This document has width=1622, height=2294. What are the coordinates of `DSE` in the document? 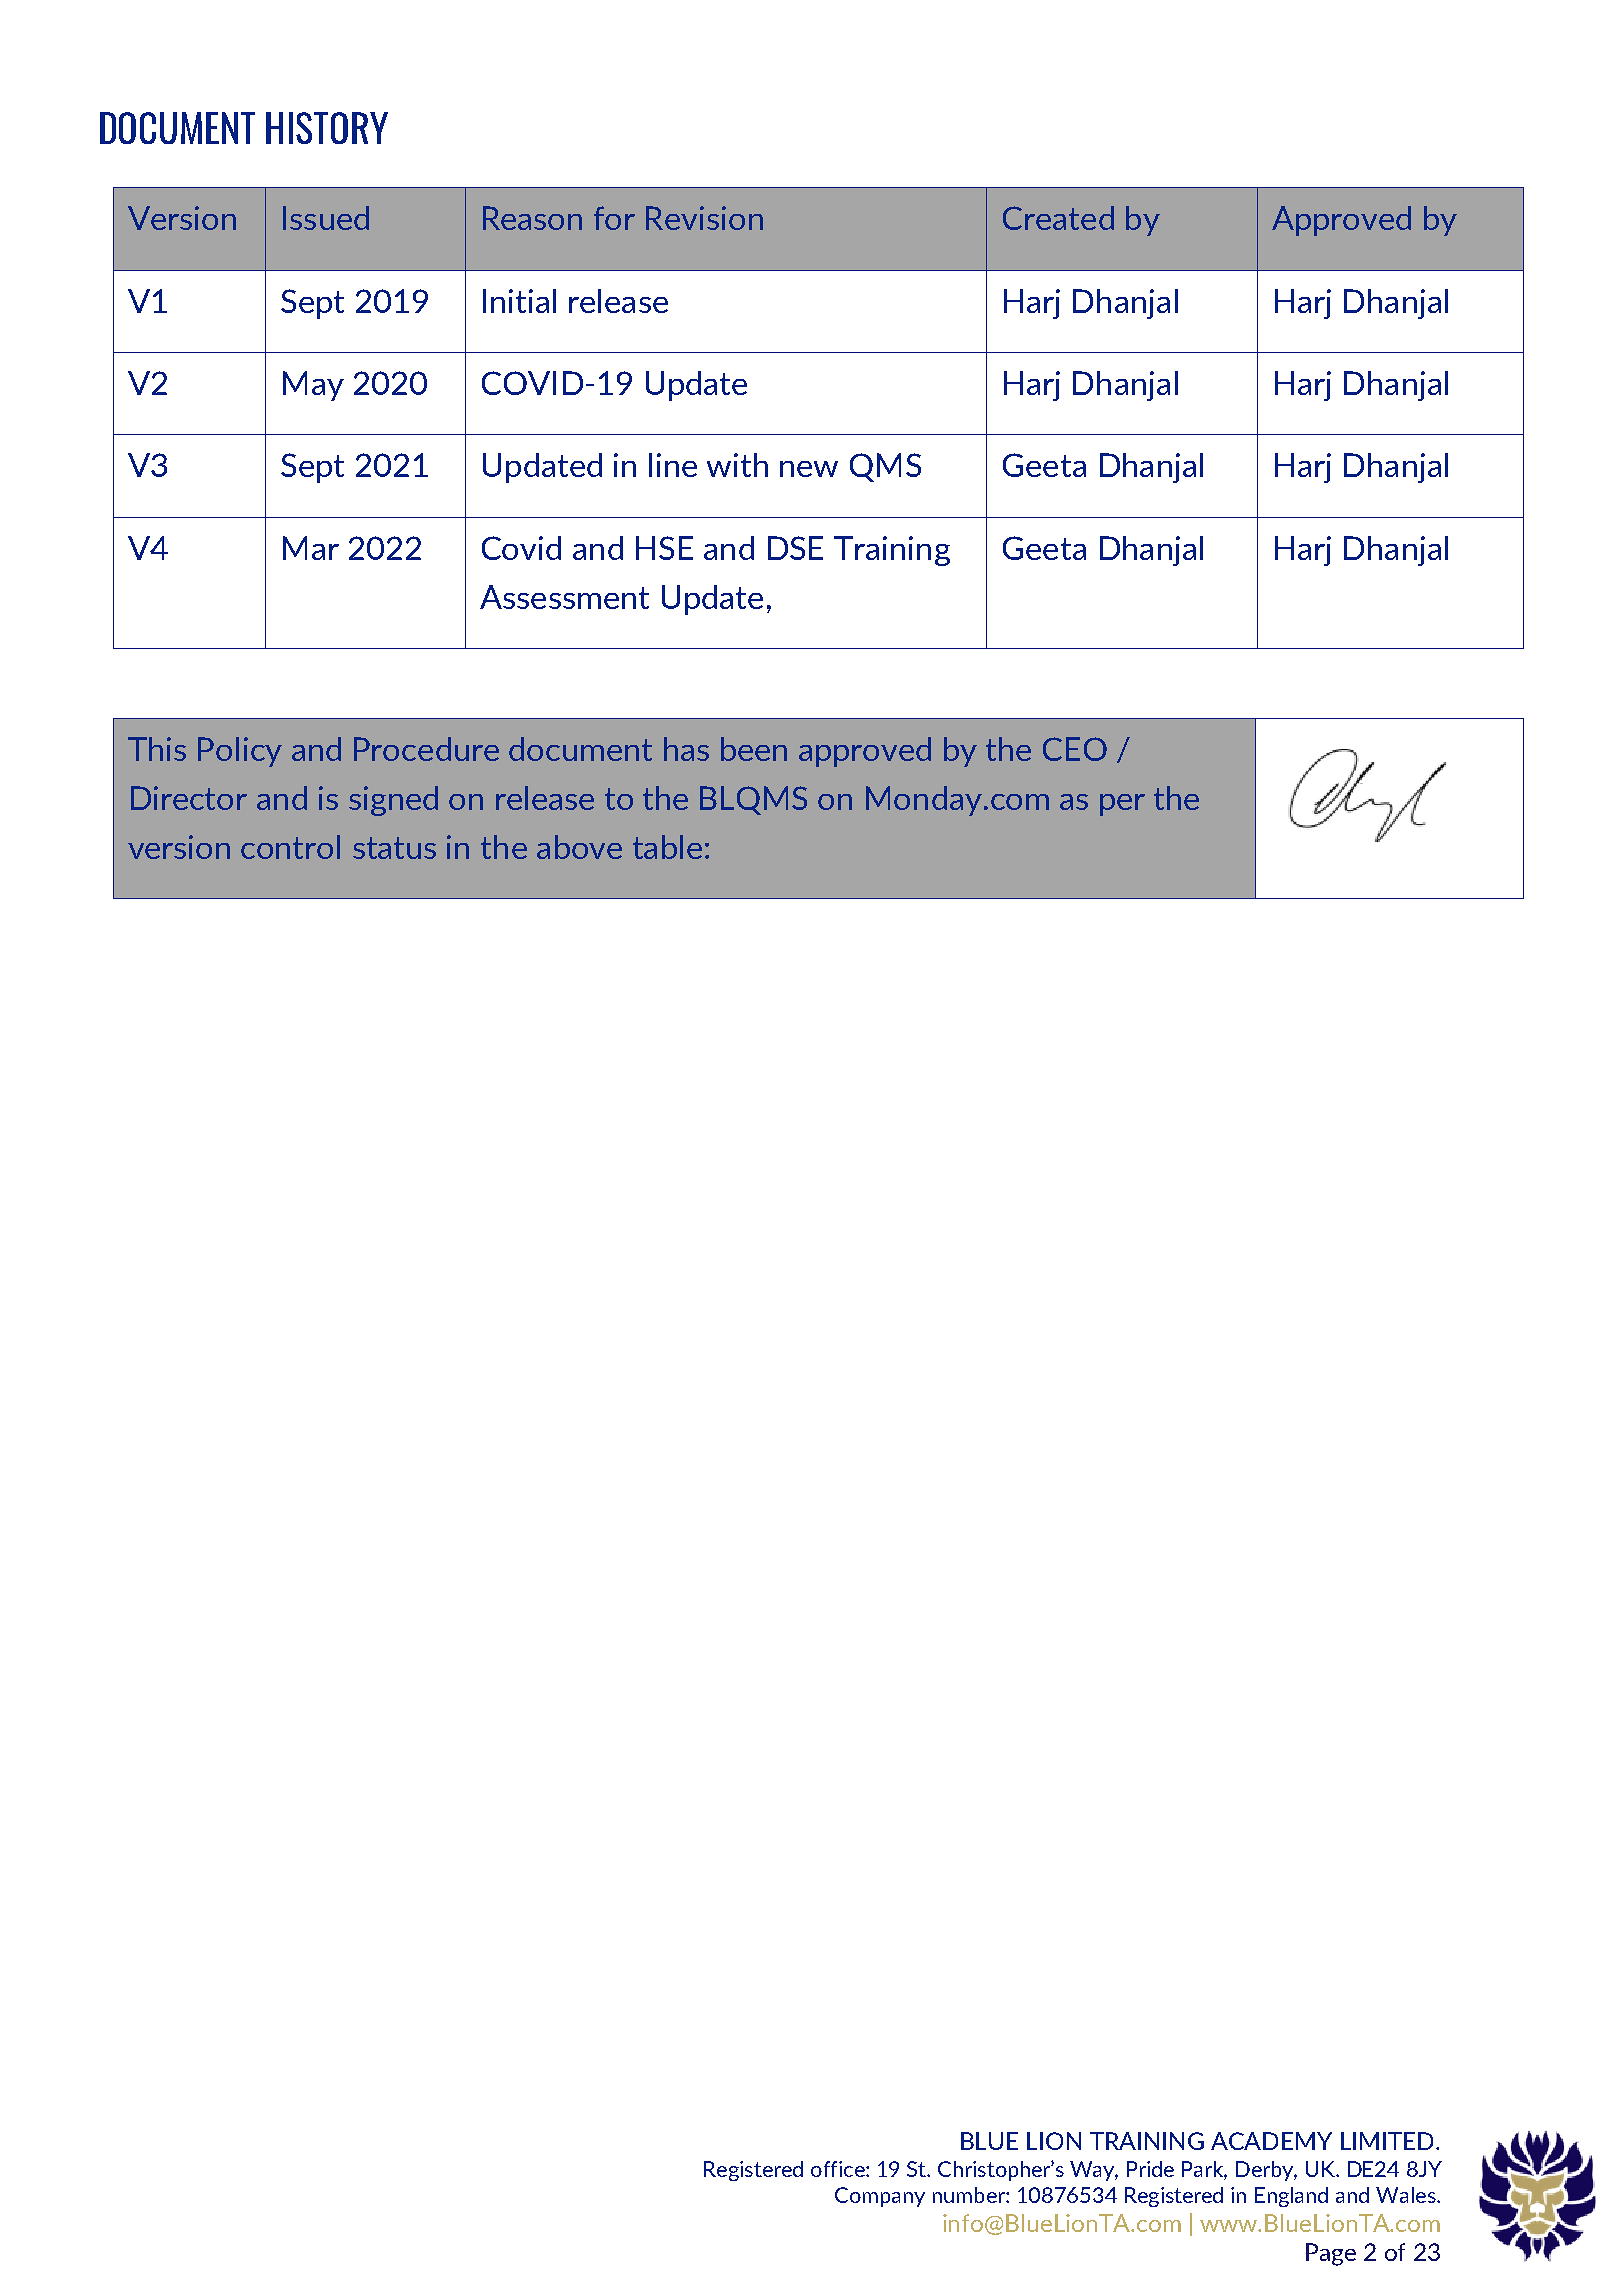 It's located at (795, 548).
